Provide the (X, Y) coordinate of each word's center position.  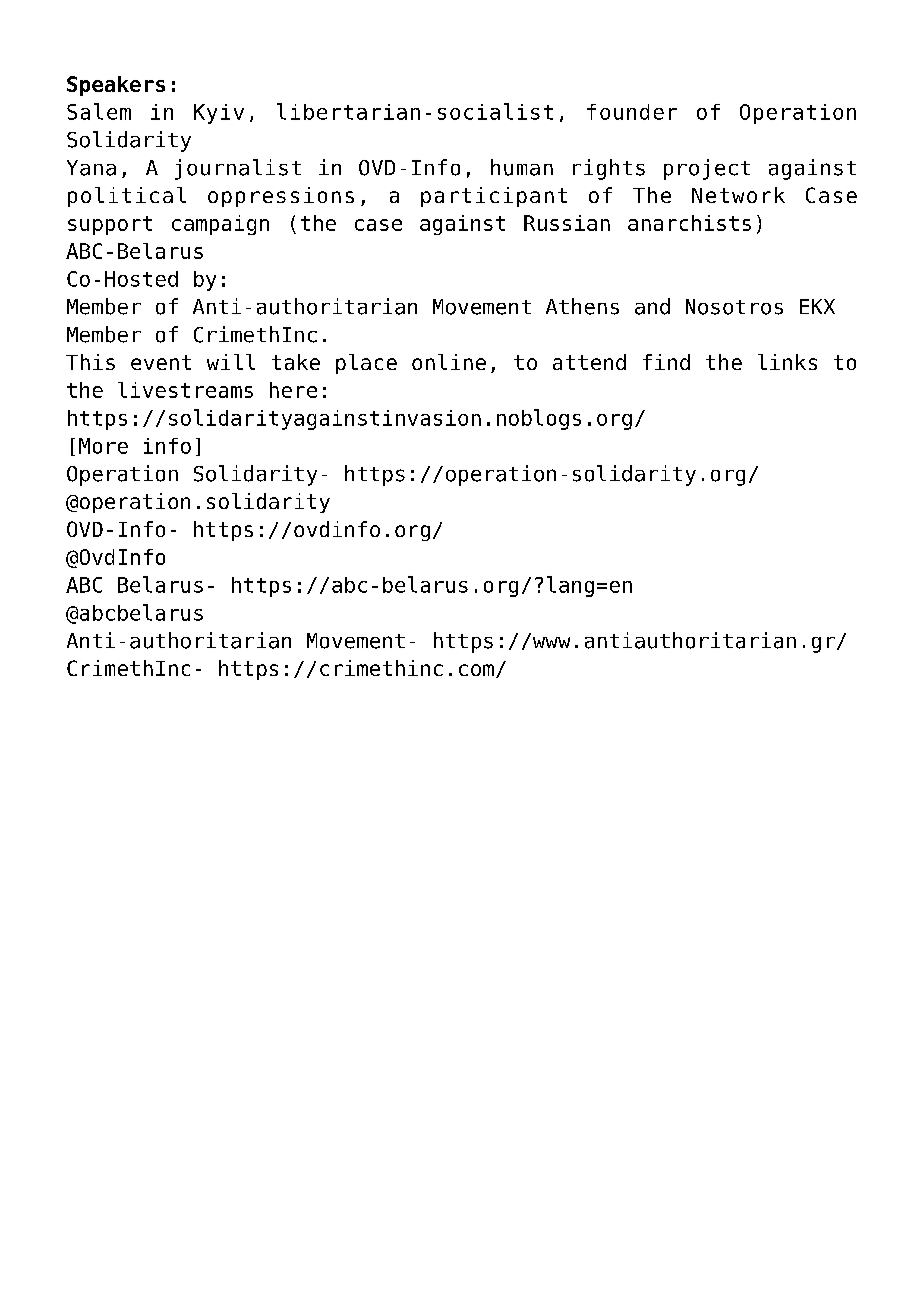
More (103, 446)
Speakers (116, 86)
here (293, 390)
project (707, 169)
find (666, 362)
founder (632, 112)
